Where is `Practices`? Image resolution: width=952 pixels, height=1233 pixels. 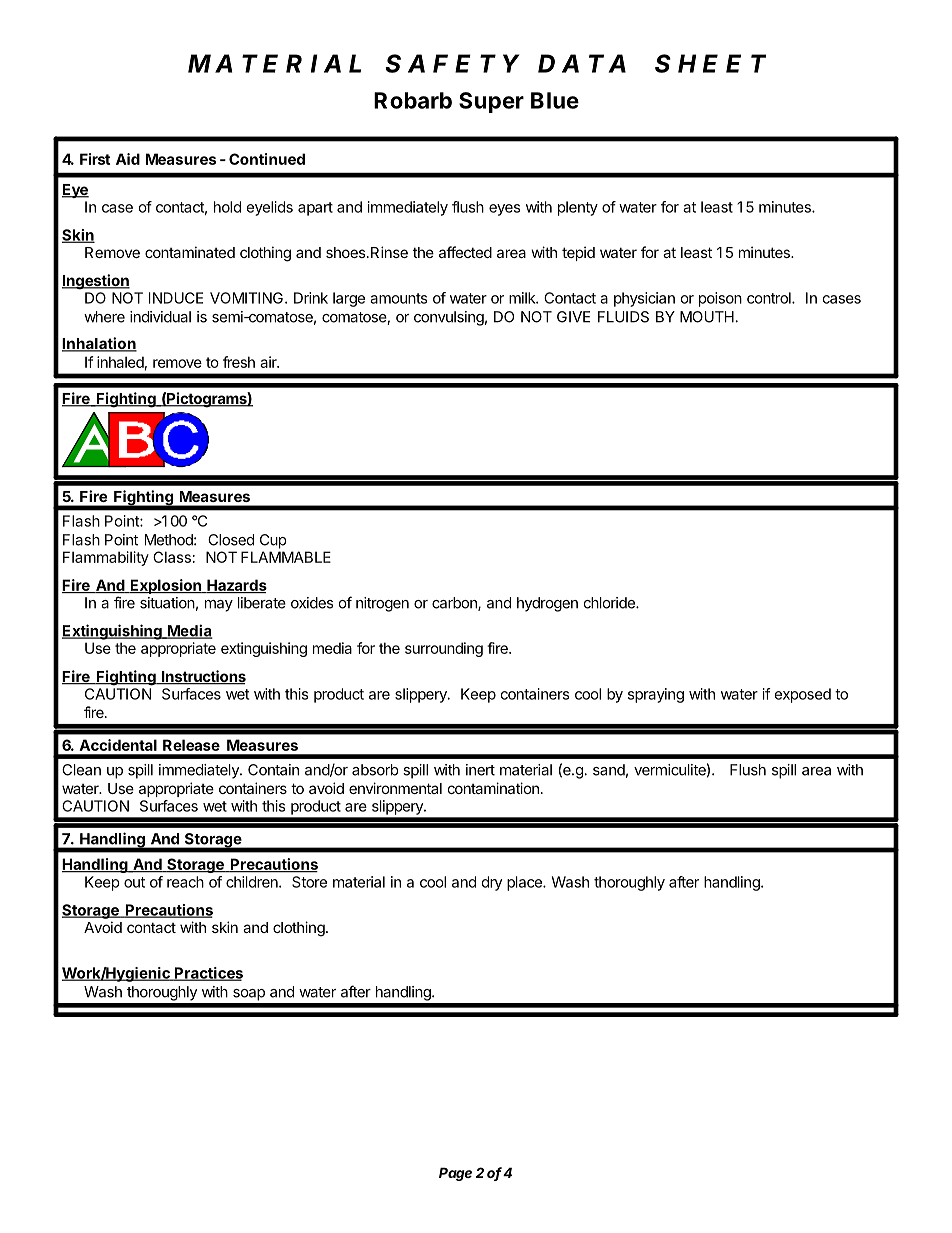 Practices is located at coordinates (208, 974).
